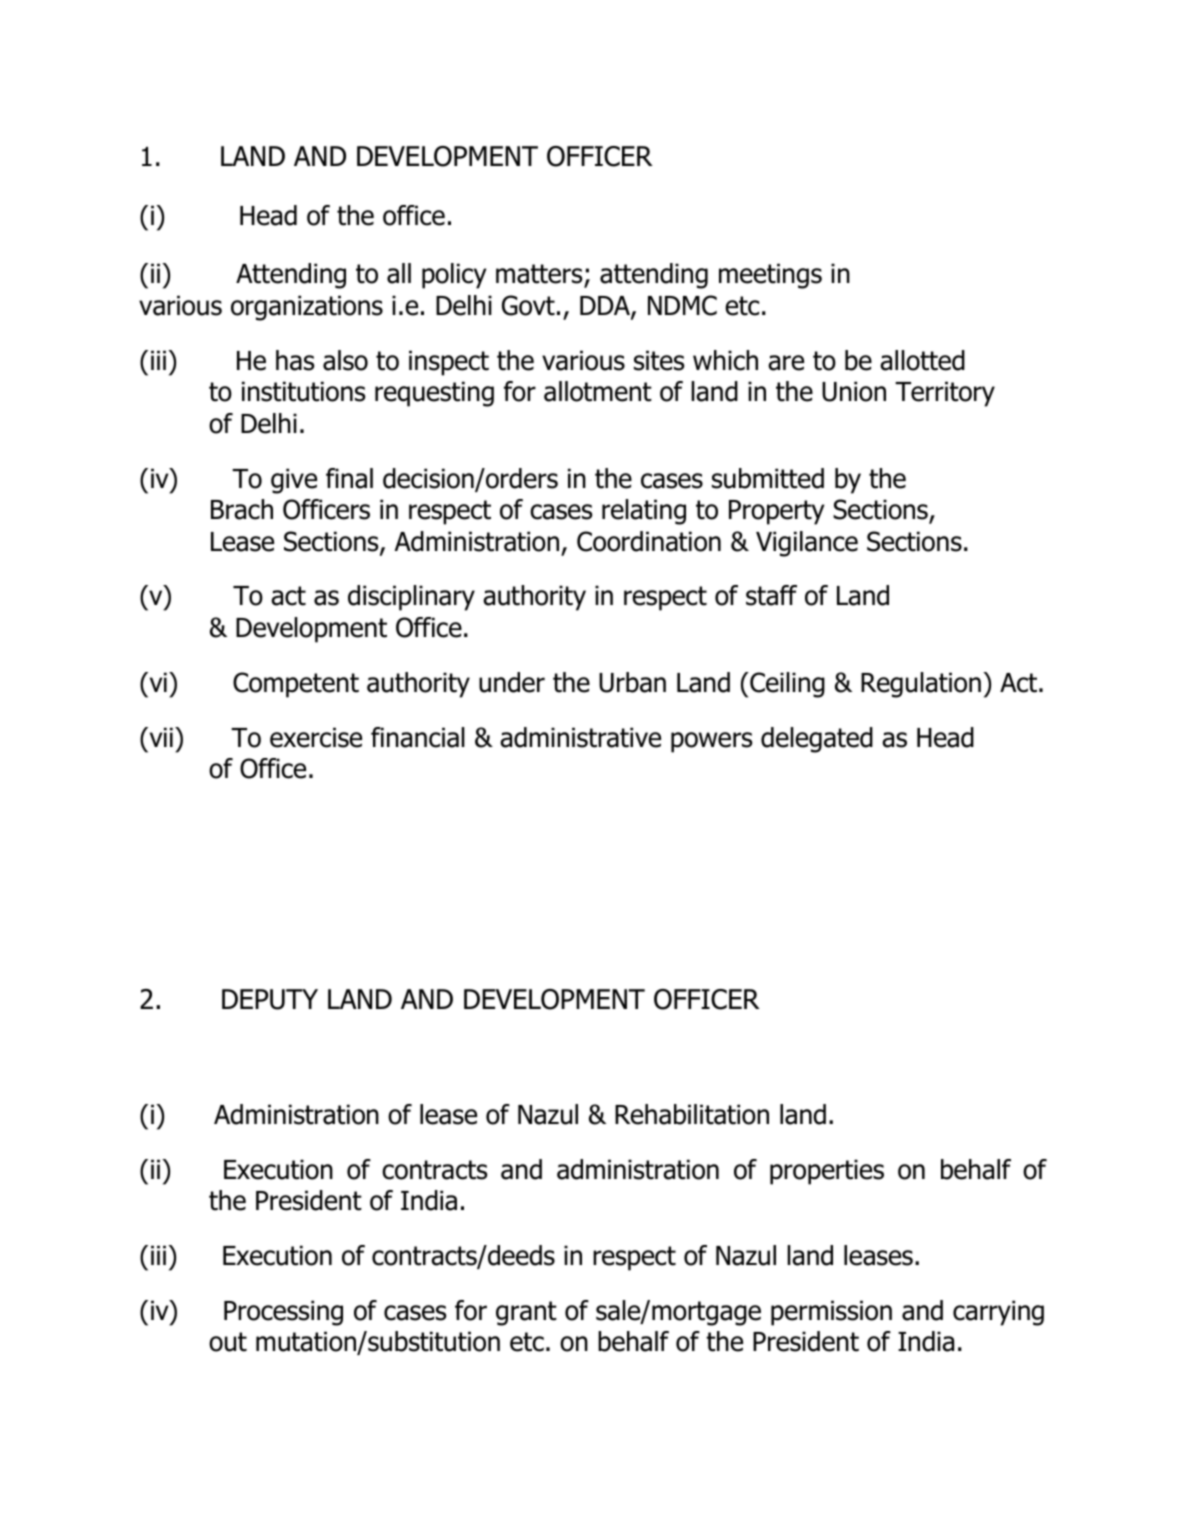  I want to click on allotted, so click(922, 360).
